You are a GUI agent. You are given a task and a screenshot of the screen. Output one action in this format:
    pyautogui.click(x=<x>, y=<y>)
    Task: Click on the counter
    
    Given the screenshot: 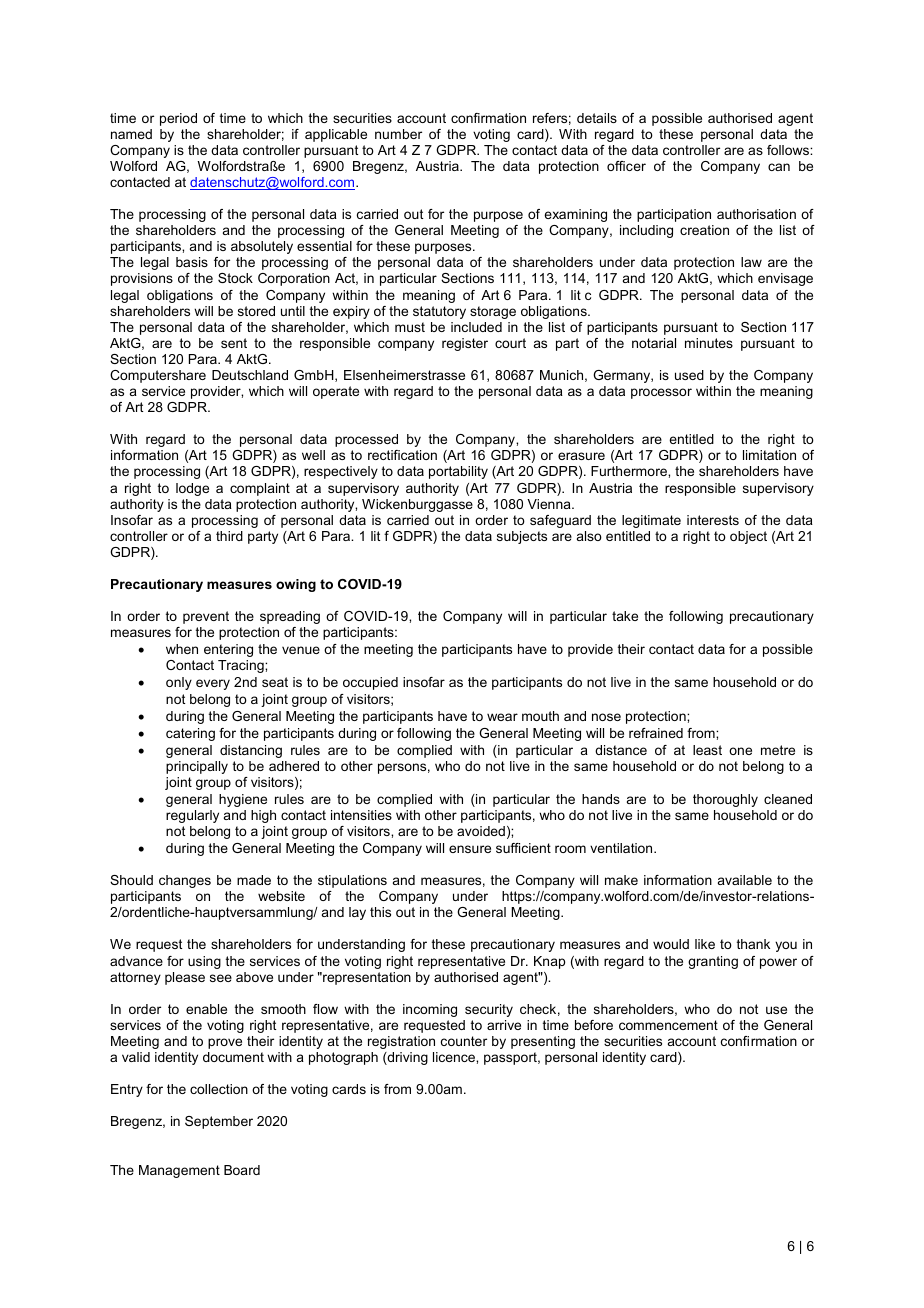 What is the action you would take?
    pyautogui.click(x=464, y=1041)
